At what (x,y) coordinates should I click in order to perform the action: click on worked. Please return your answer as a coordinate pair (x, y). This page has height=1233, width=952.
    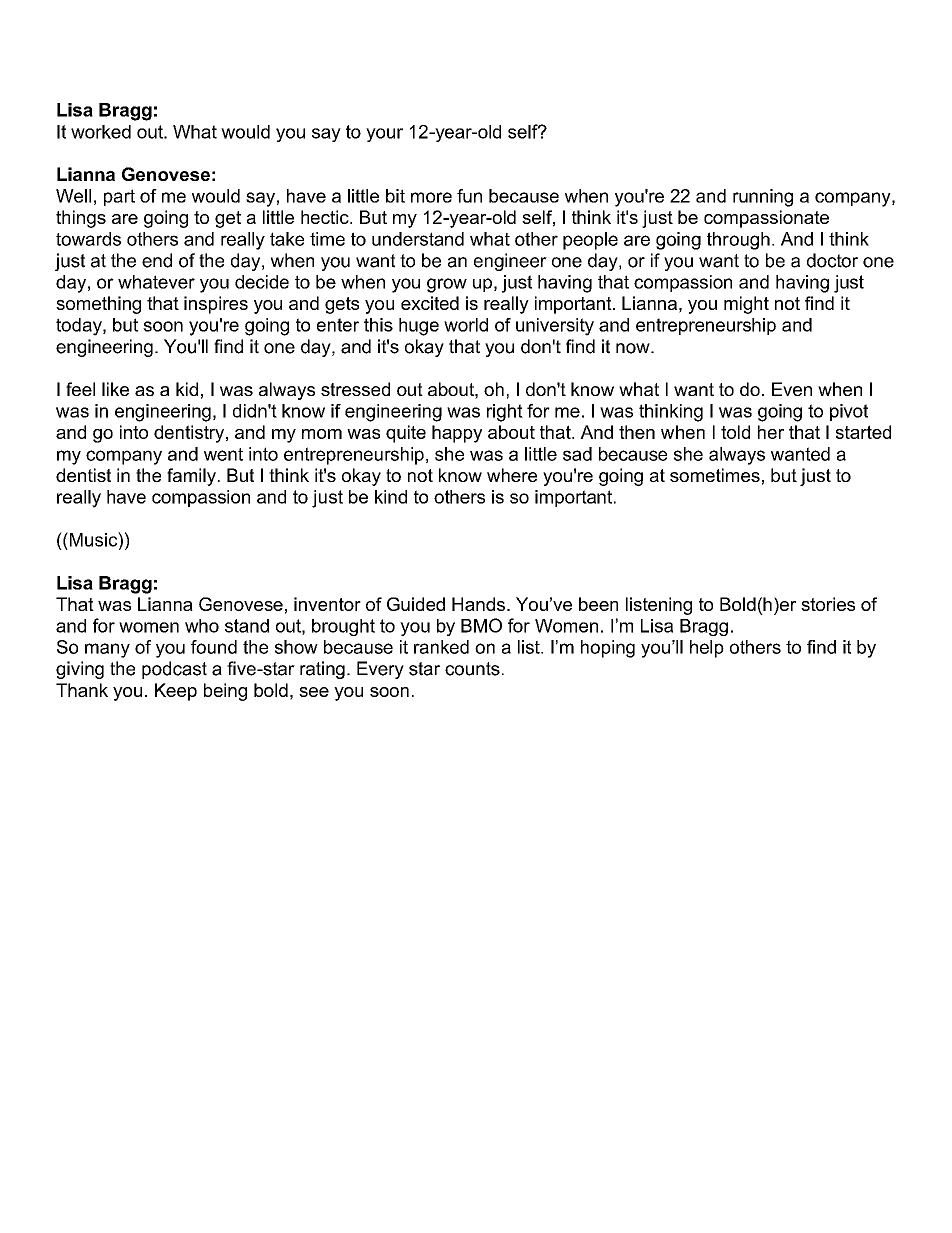
    Looking at the image, I should click on (101, 132).
